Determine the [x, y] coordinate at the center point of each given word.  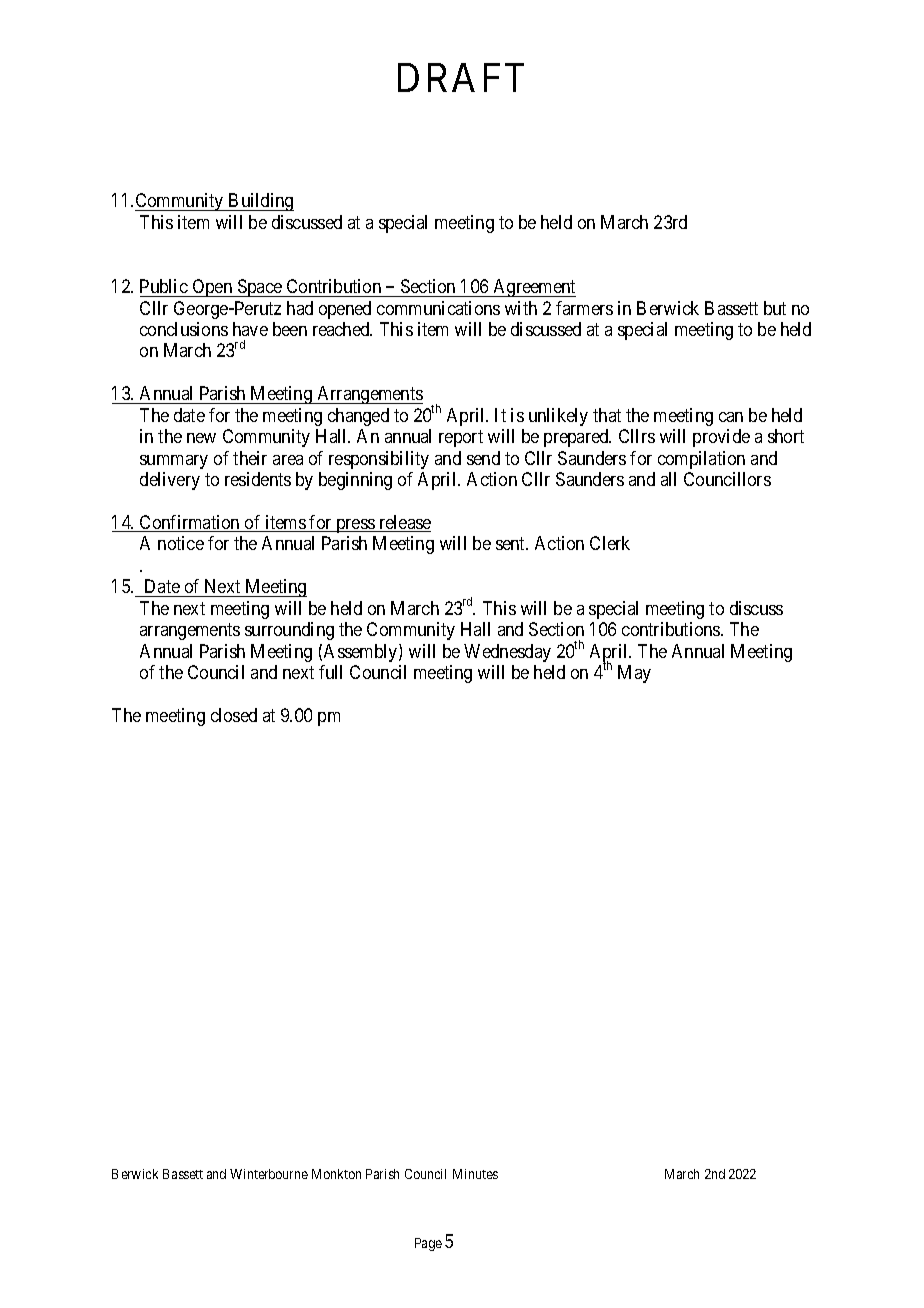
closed [234, 715]
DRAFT [461, 77]
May [634, 674]
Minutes [475, 1174]
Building [260, 202]
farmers [584, 308]
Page [428, 1244]
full [330, 672]
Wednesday [507, 653]
